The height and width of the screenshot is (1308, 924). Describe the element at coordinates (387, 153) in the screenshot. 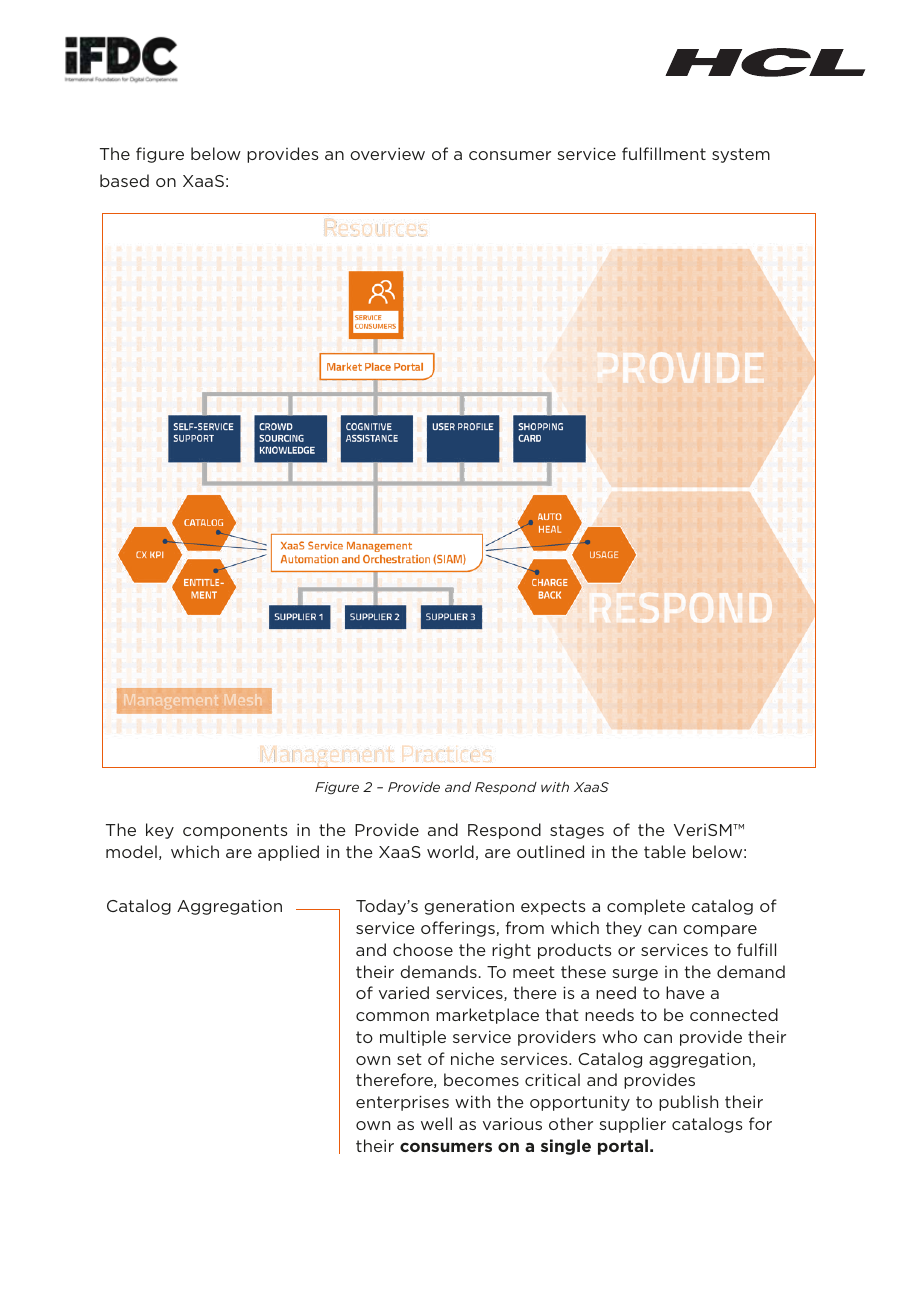

I see `overview` at that location.
